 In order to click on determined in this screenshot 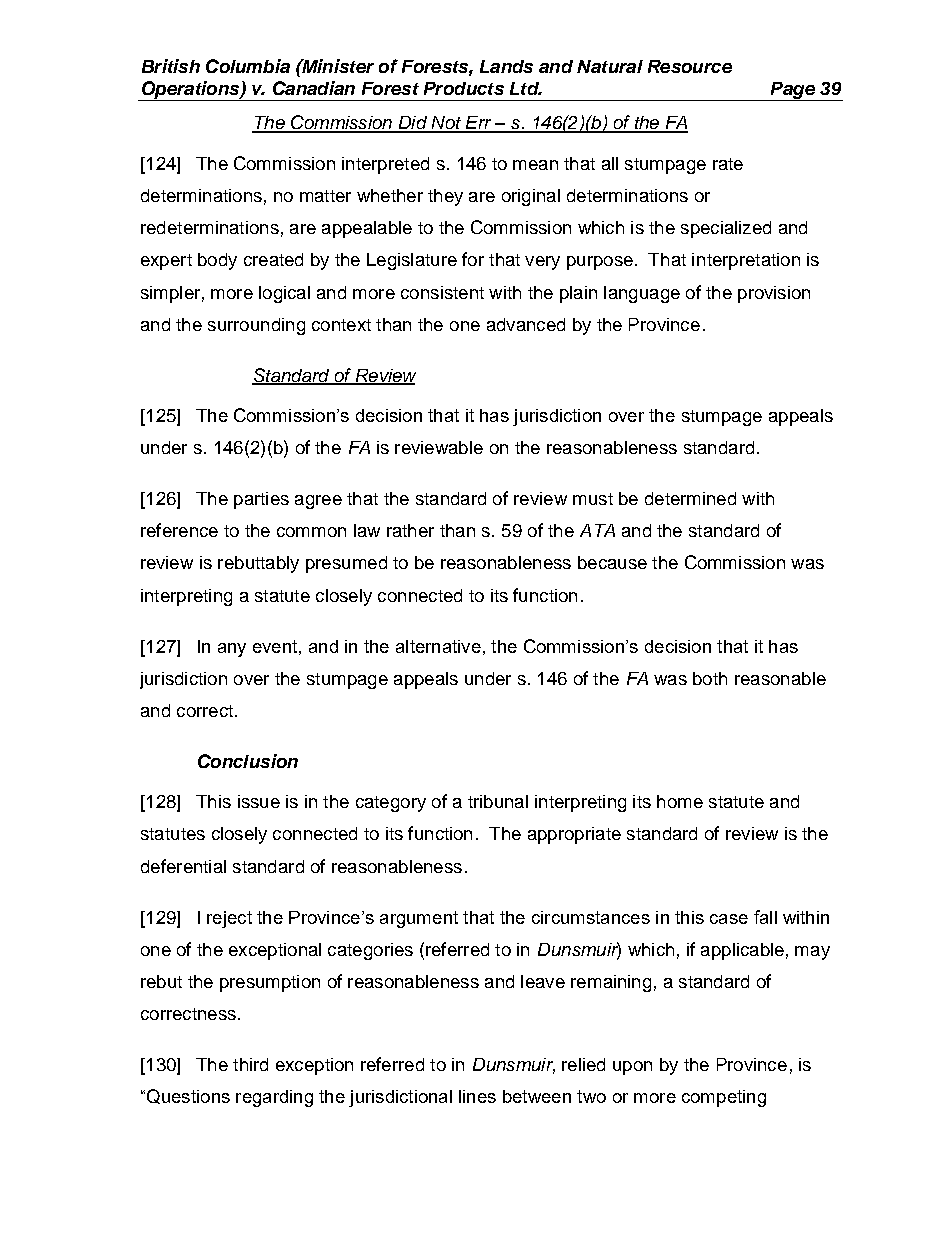, I will do `click(690, 498)`.
